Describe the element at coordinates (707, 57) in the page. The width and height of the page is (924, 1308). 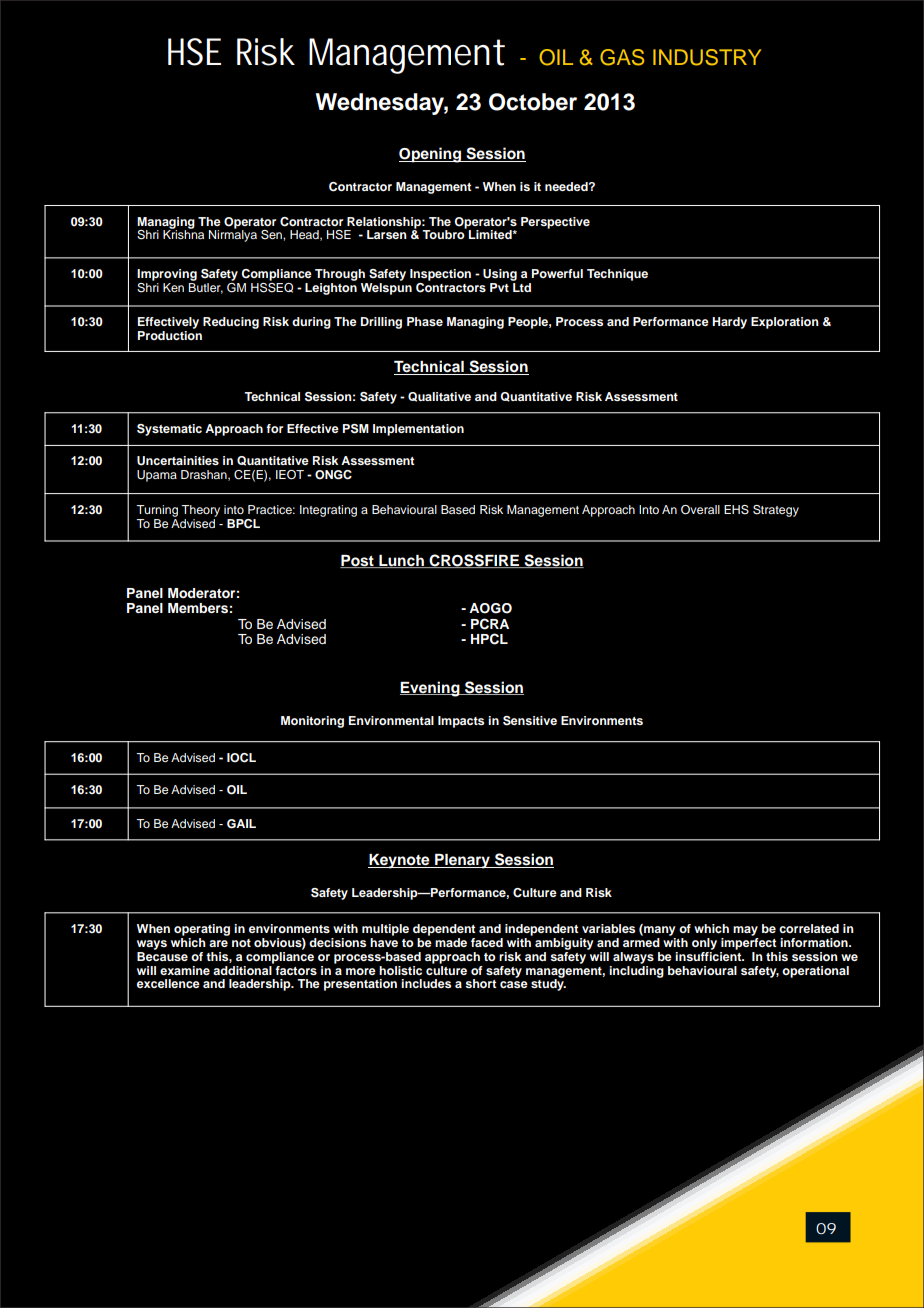
I see `INDUSTRY` at that location.
